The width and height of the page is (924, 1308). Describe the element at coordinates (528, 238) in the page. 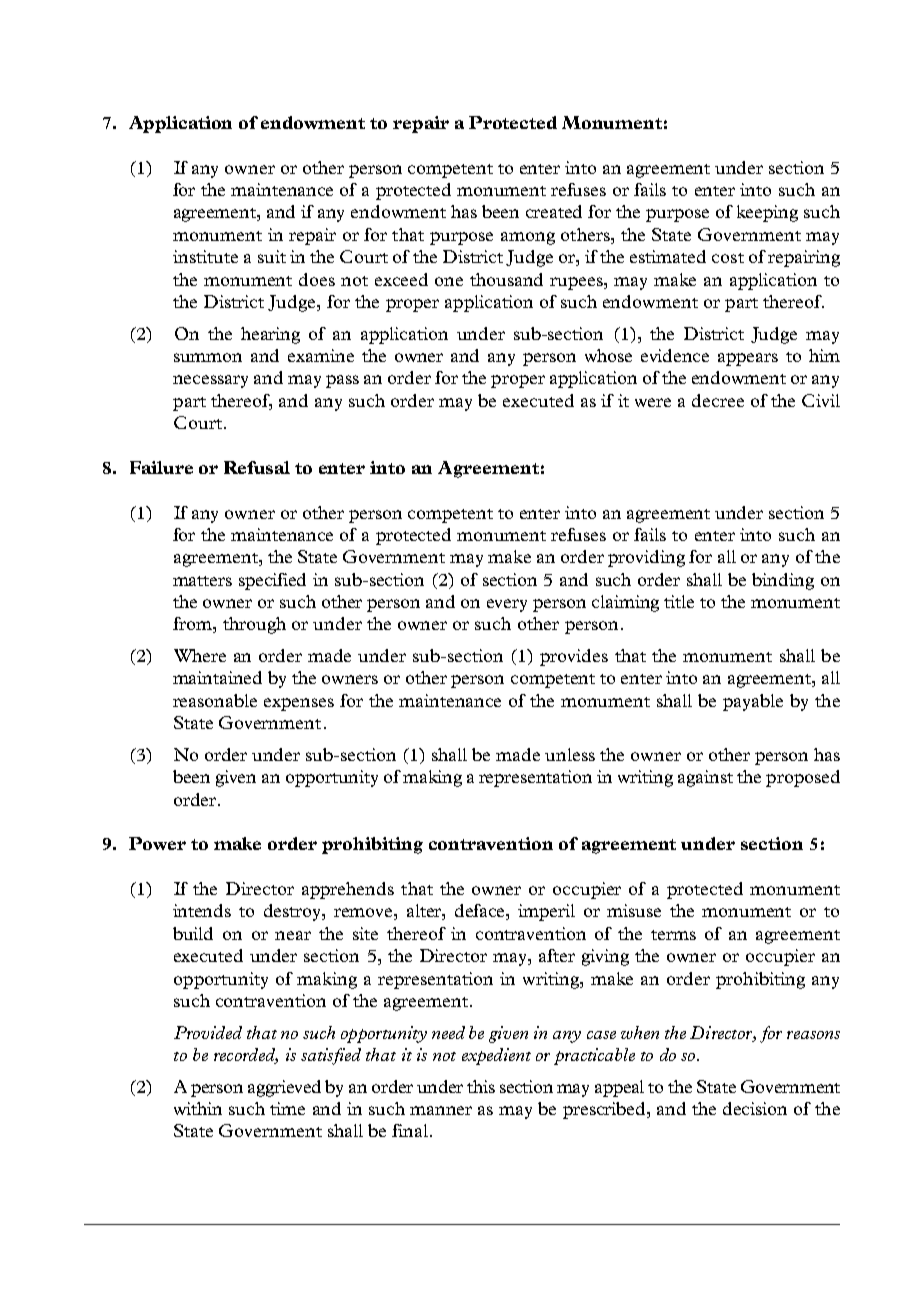

I see `among` at that location.
